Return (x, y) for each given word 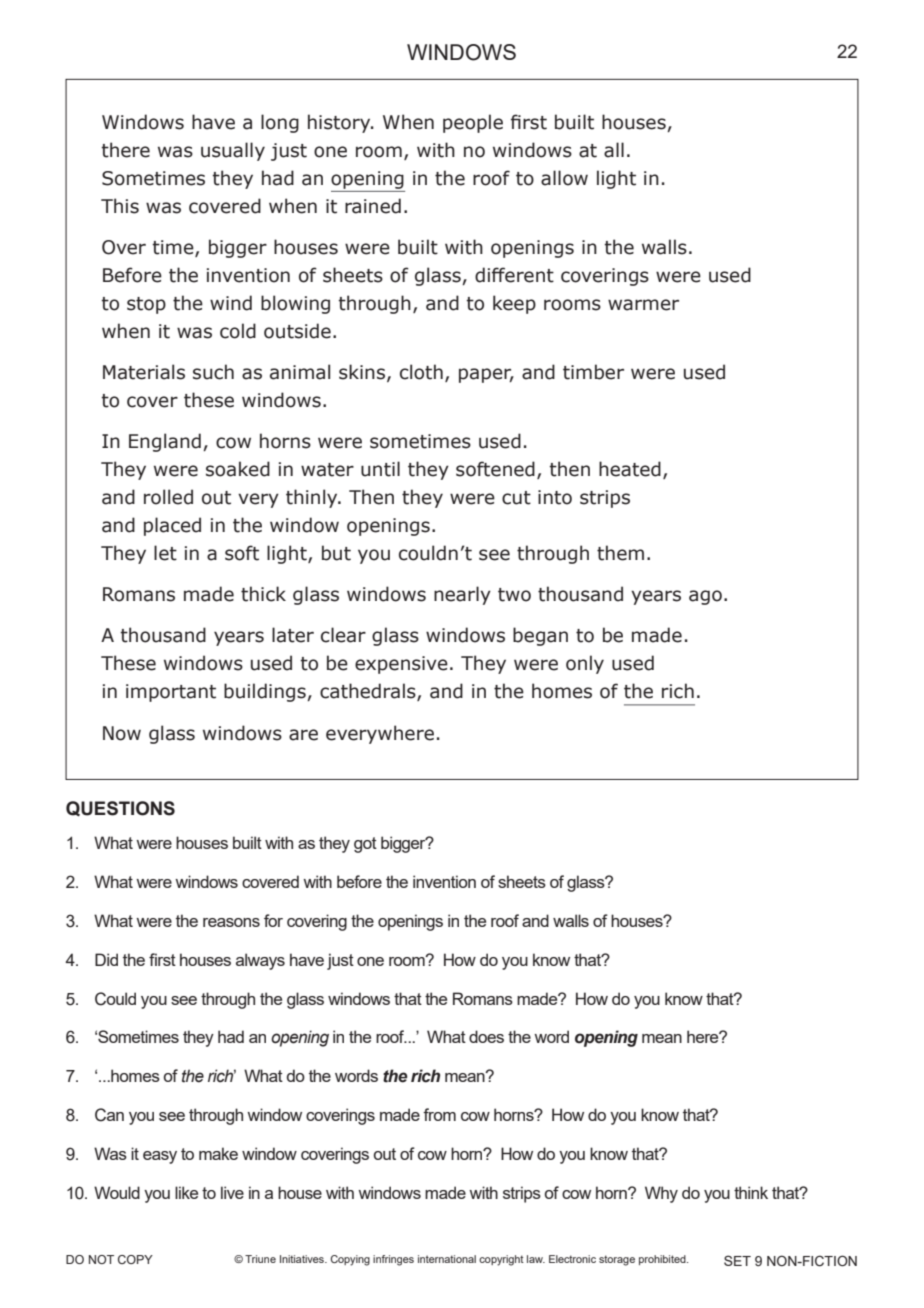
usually (233, 151)
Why (661, 1194)
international (447, 1259)
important (171, 693)
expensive (401, 665)
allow (564, 178)
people (473, 123)
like (186, 1192)
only (585, 664)
